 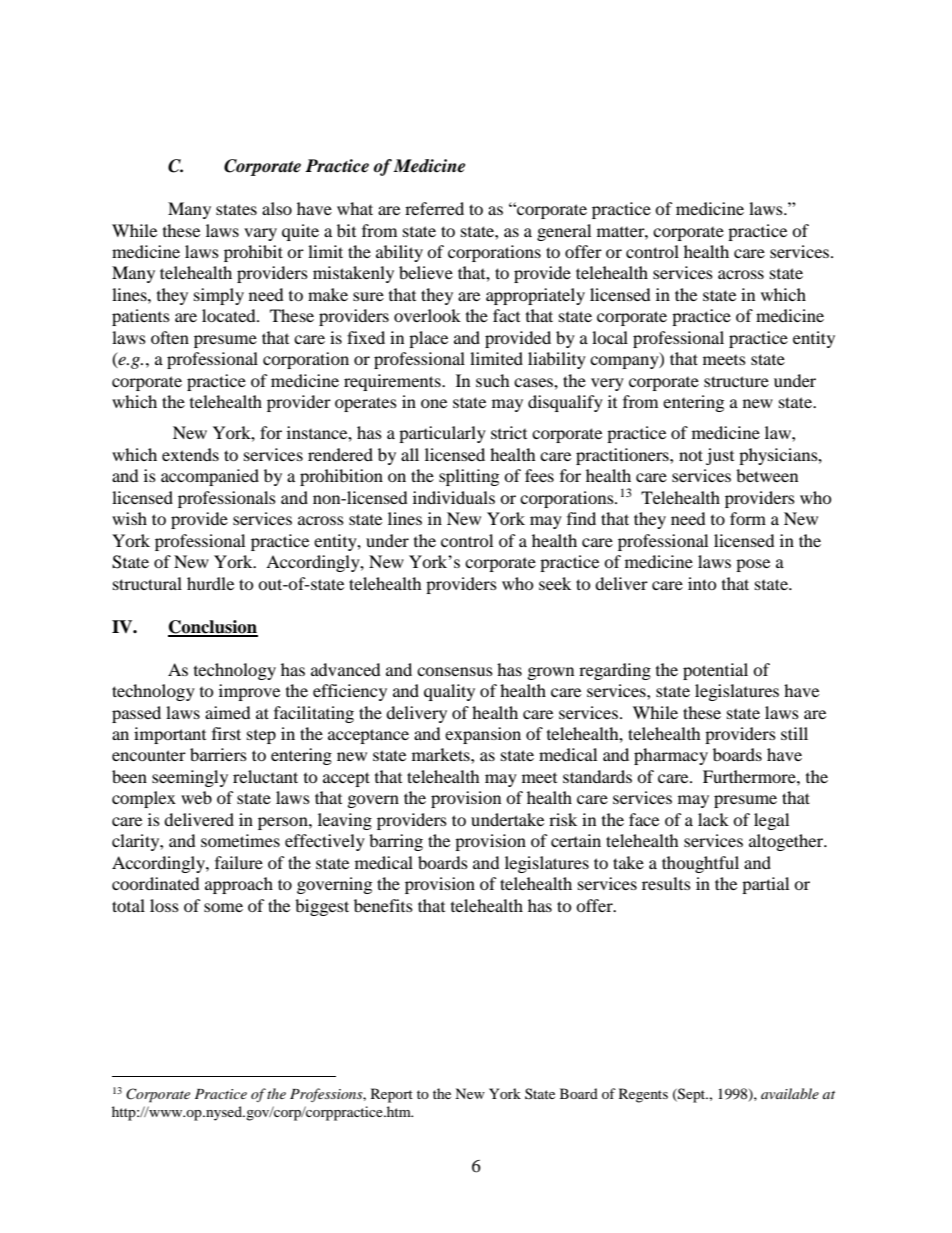 I want to click on general, so click(x=564, y=232).
